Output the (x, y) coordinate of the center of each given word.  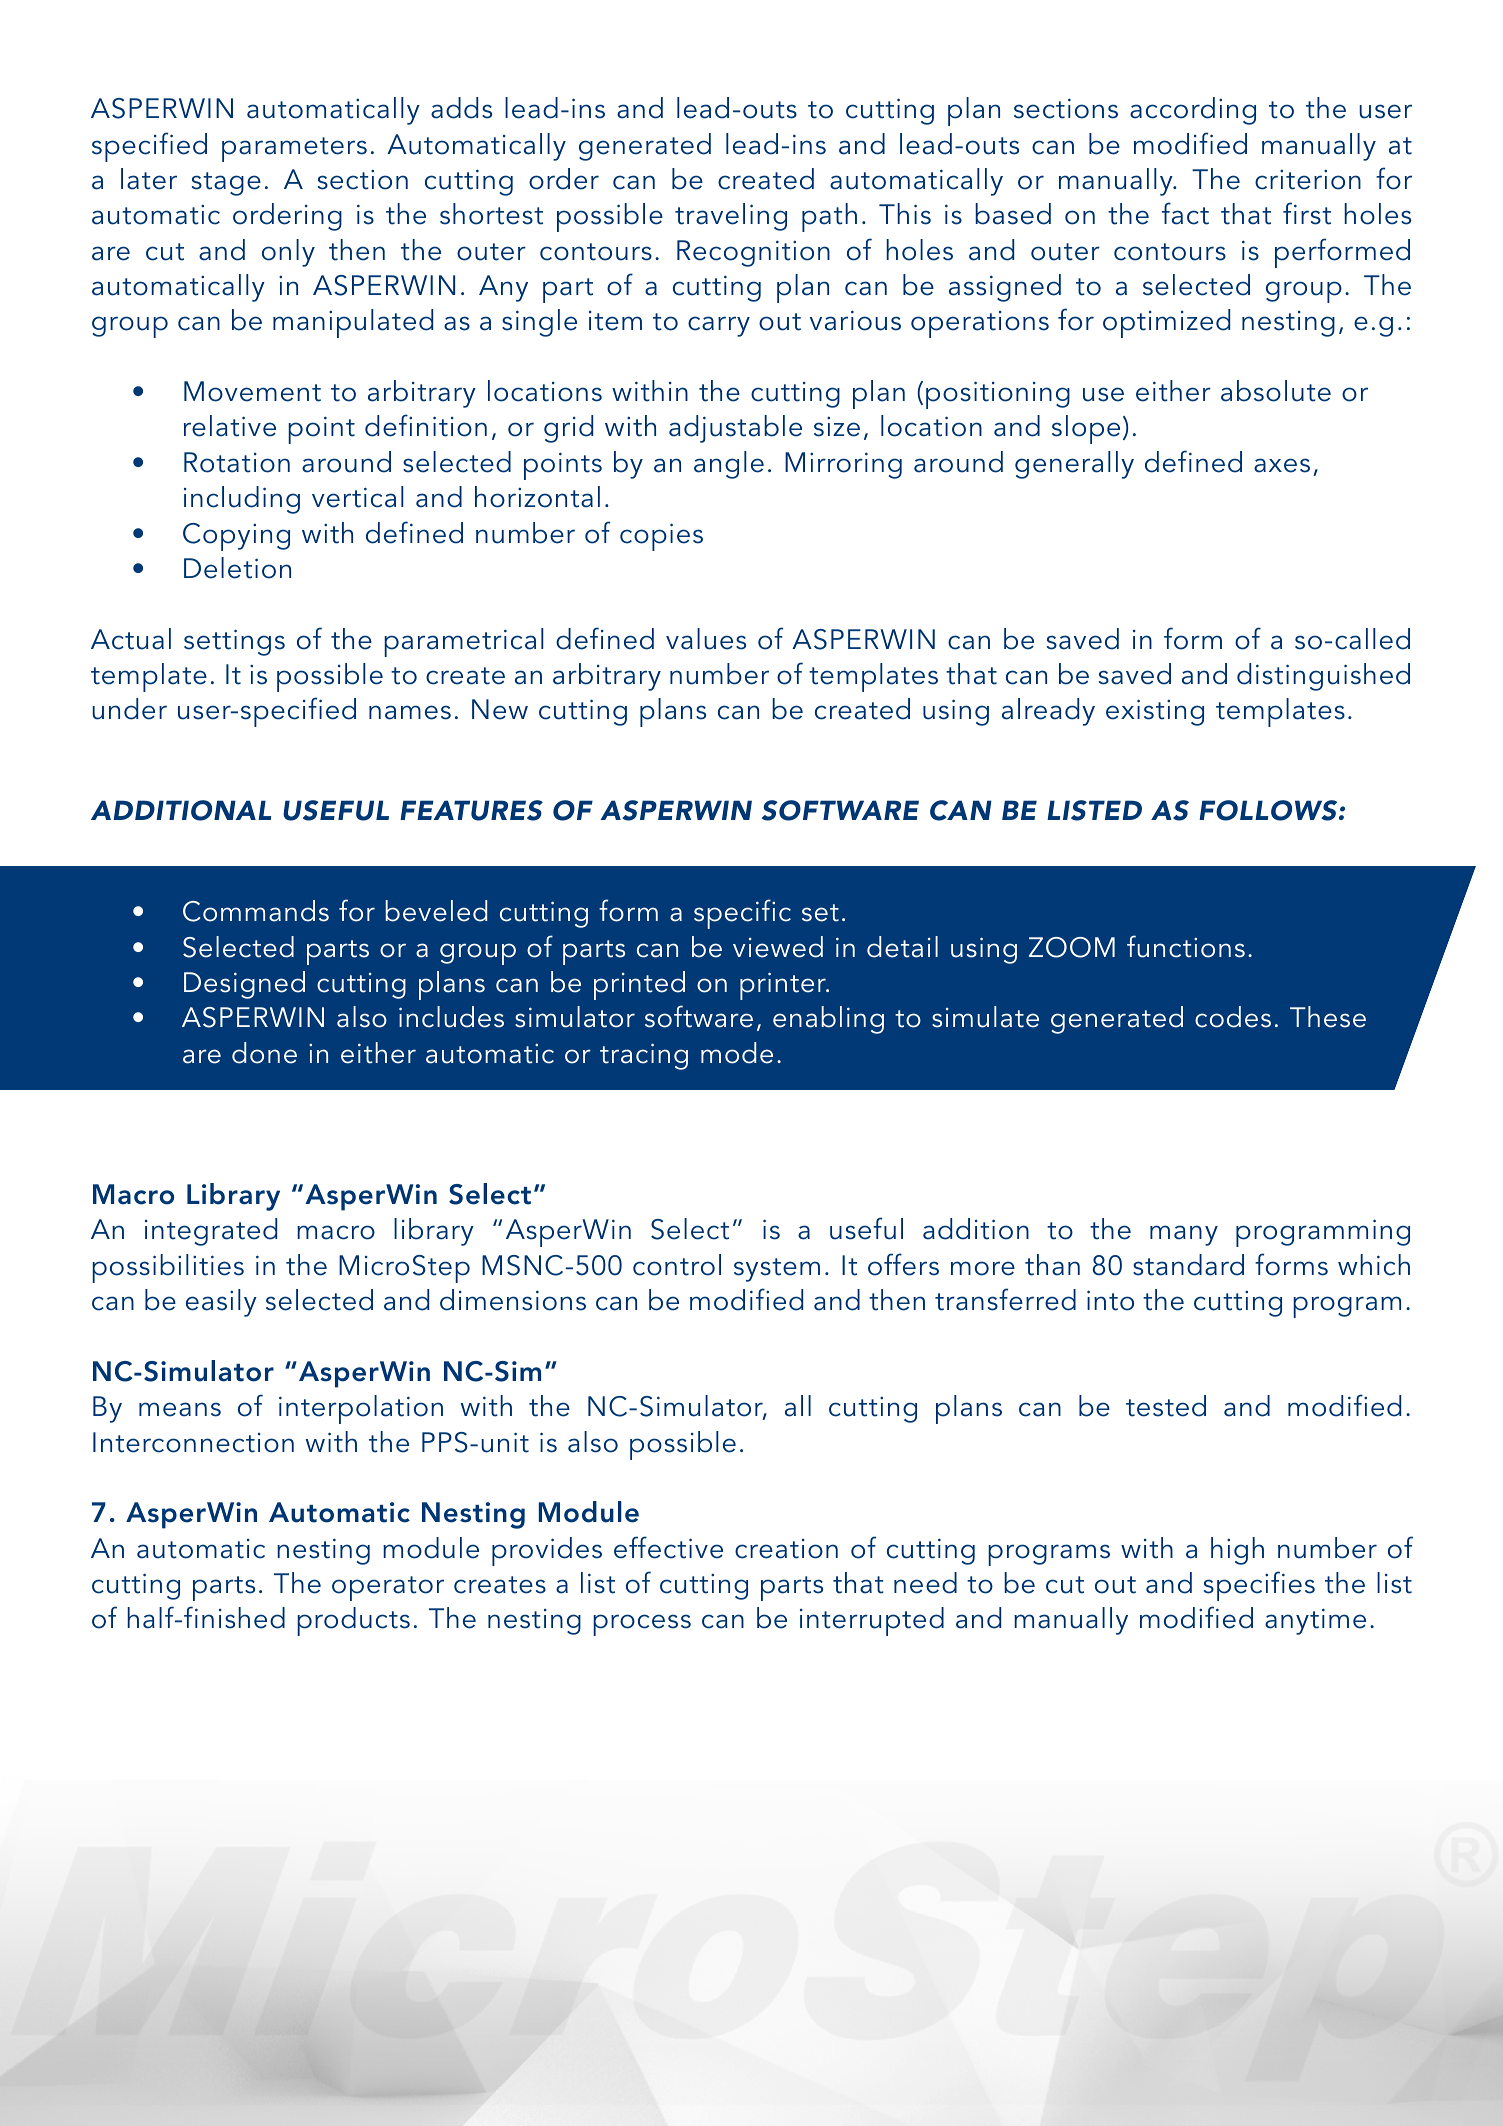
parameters (294, 149)
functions (1186, 946)
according (1193, 111)
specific (742, 914)
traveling (731, 217)
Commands (256, 911)
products (353, 1621)
